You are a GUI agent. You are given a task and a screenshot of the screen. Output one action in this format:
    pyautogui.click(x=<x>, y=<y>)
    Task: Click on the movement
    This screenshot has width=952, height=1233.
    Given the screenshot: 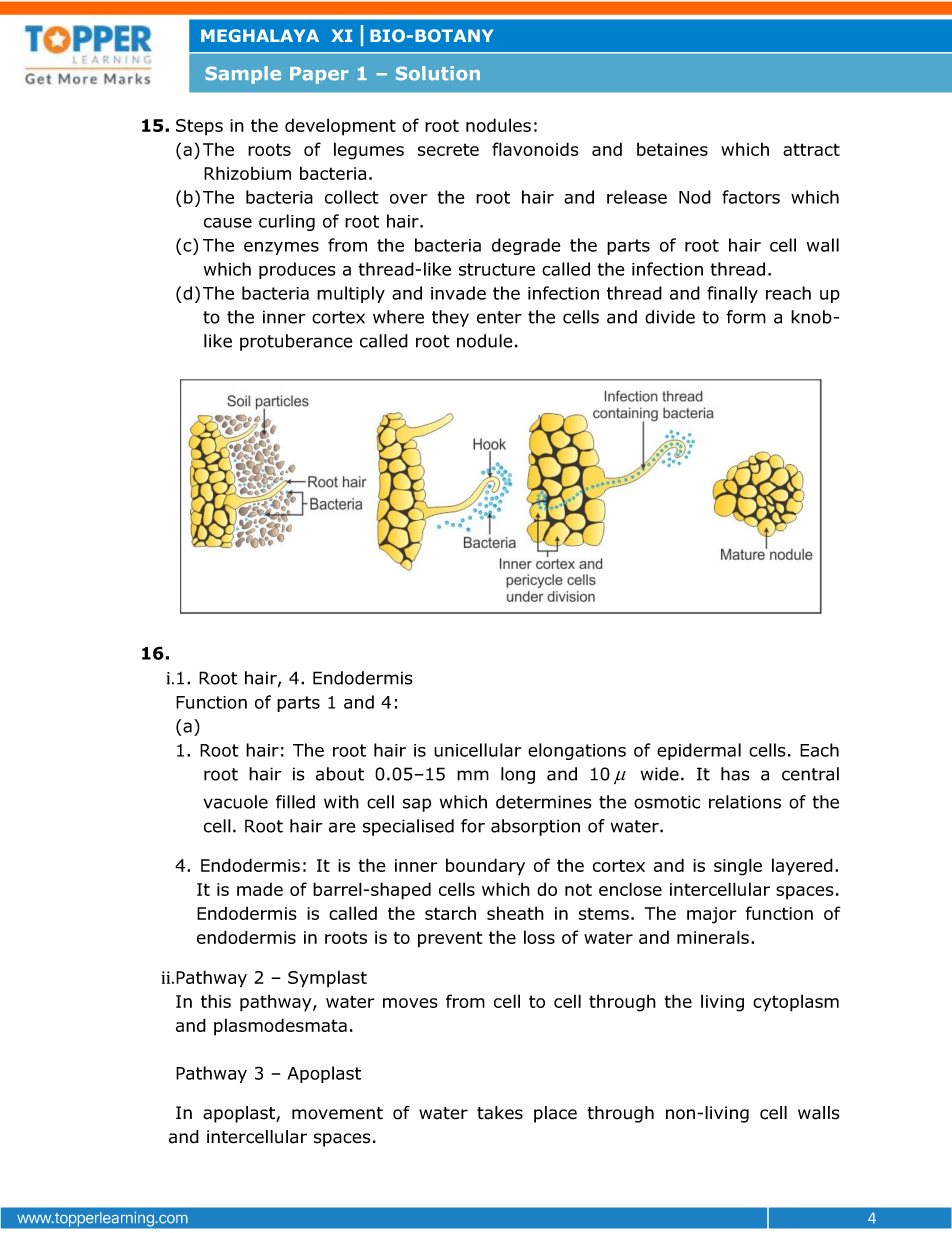 What is the action you would take?
    pyautogui.click(x=337, y=1113)
